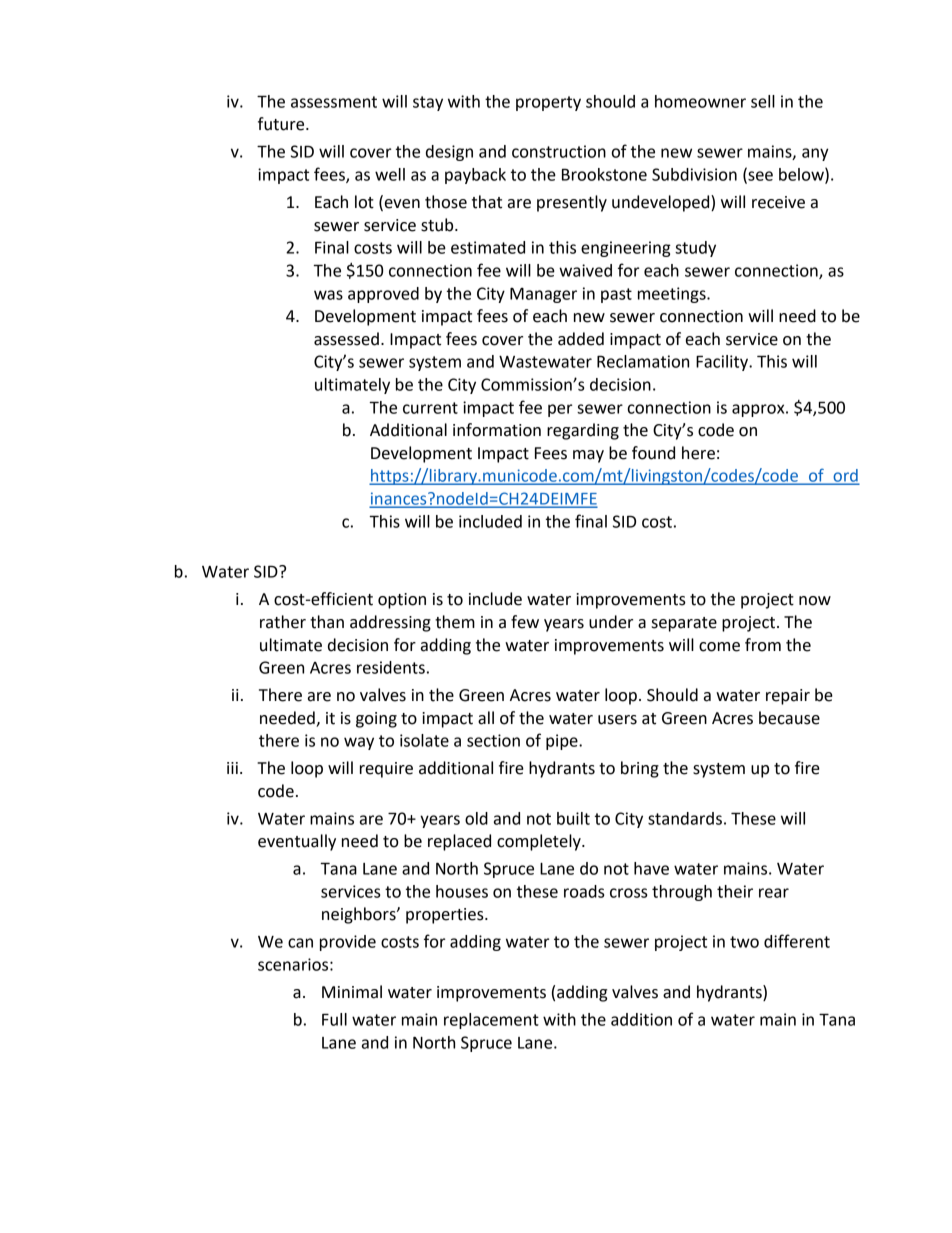 This screenshot has width=952, height=1233. Describe the element at coordinates (334, 1019) in the screenshot. I see `Full` at that location.
